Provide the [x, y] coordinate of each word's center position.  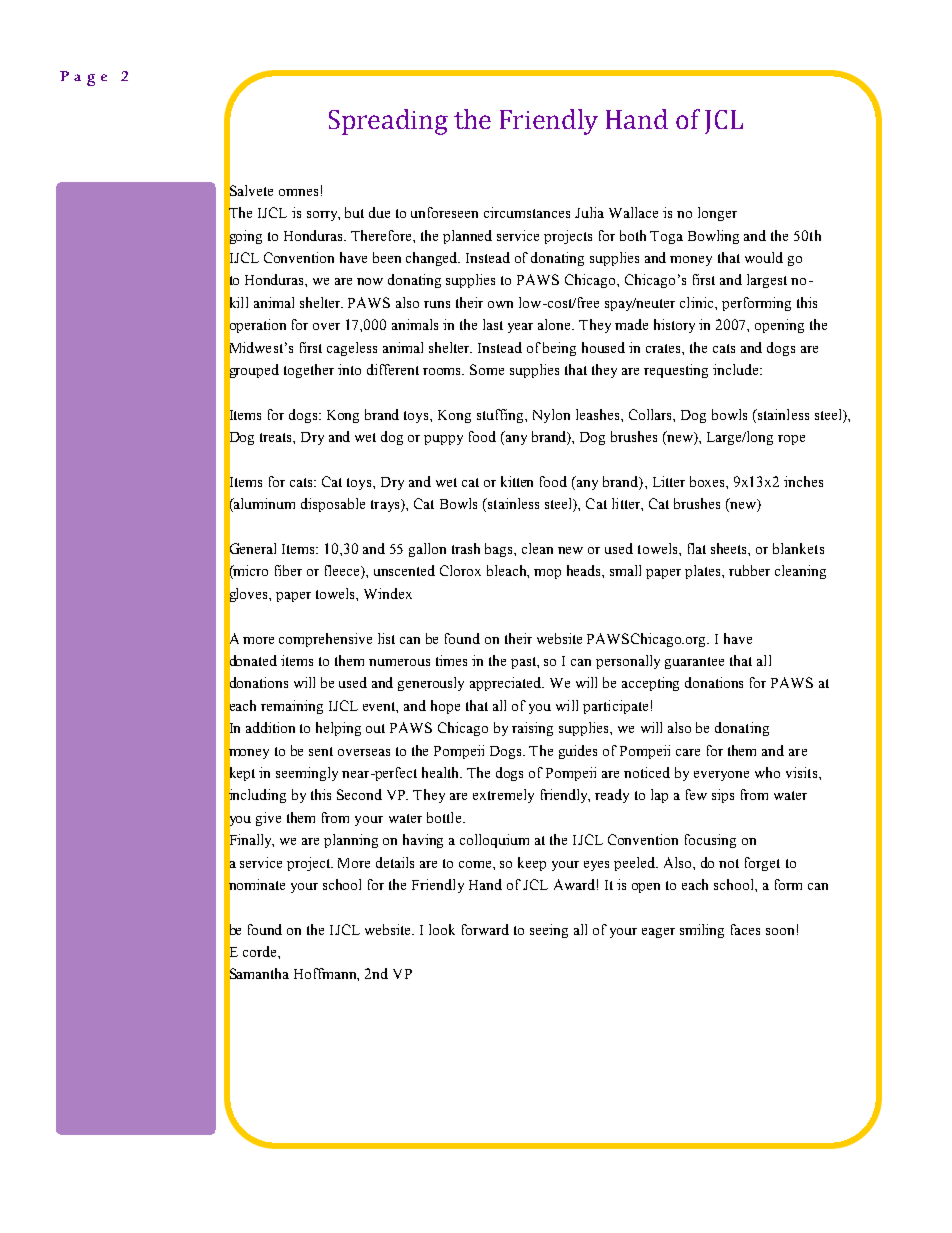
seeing [549, 931]
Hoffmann [326, 974]
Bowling [713, 237]
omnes [298, 192]
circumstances [527, 212]
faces [745, 929]
